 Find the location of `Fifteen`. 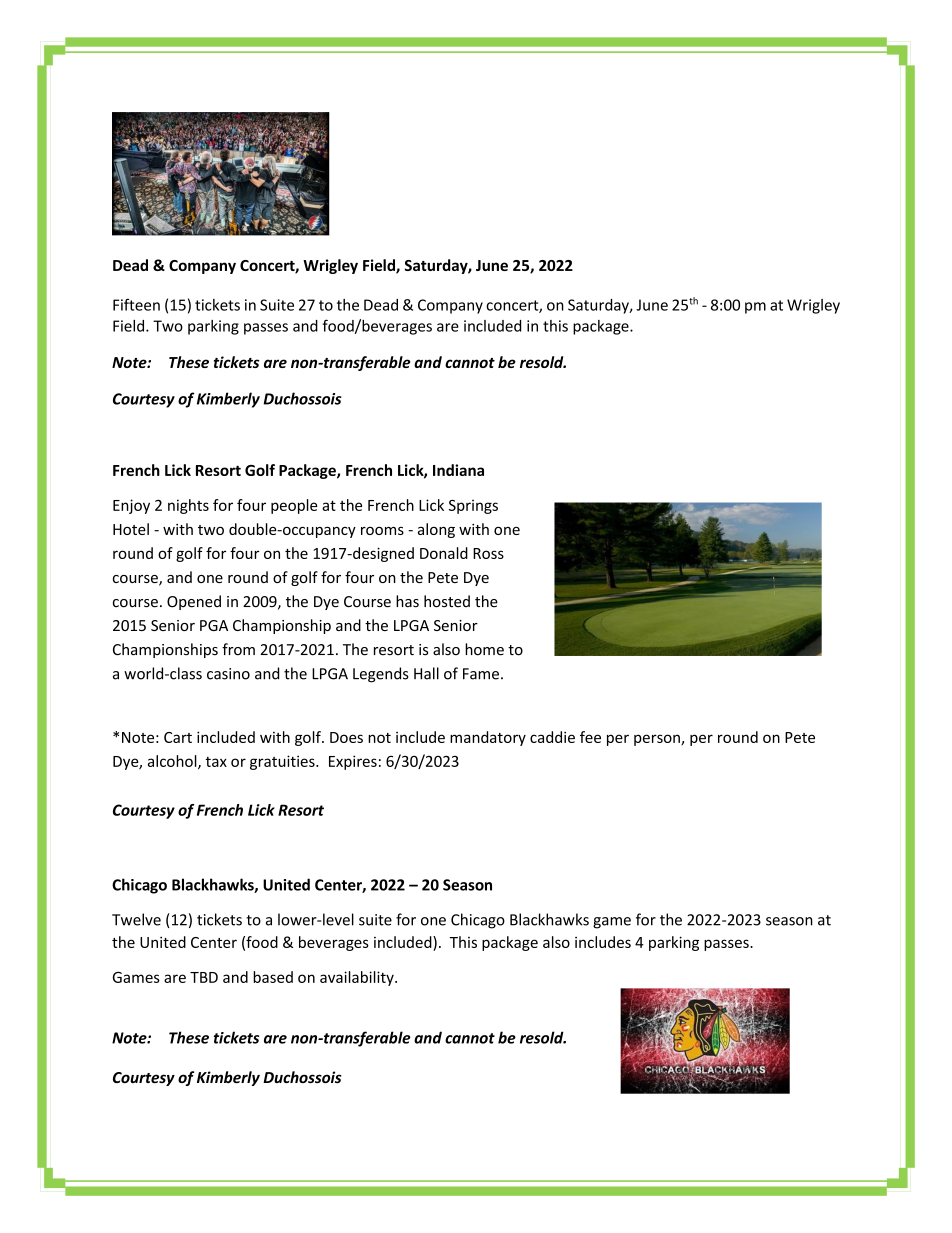

Fifteen is located at coordinates (136, 304).
